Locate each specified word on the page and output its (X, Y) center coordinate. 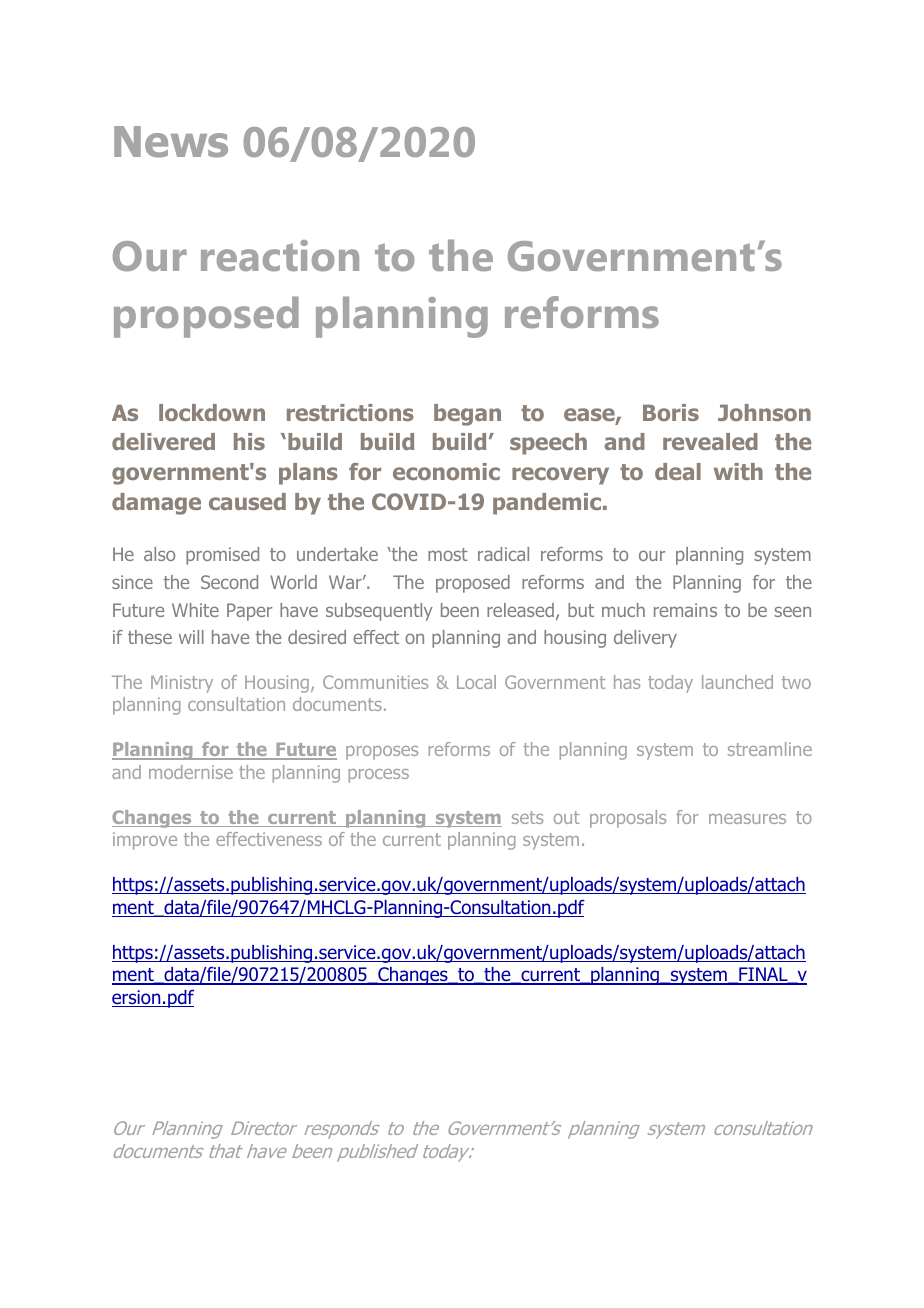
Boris (671, 412)
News (171, 142)
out (567, 817)
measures (747, 819)
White (195, 610)
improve (145, 841)
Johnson (764, 412)
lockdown (212, 412)
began (467, 415)
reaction (280, 255)
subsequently (379, 612)
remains (685, 610)
